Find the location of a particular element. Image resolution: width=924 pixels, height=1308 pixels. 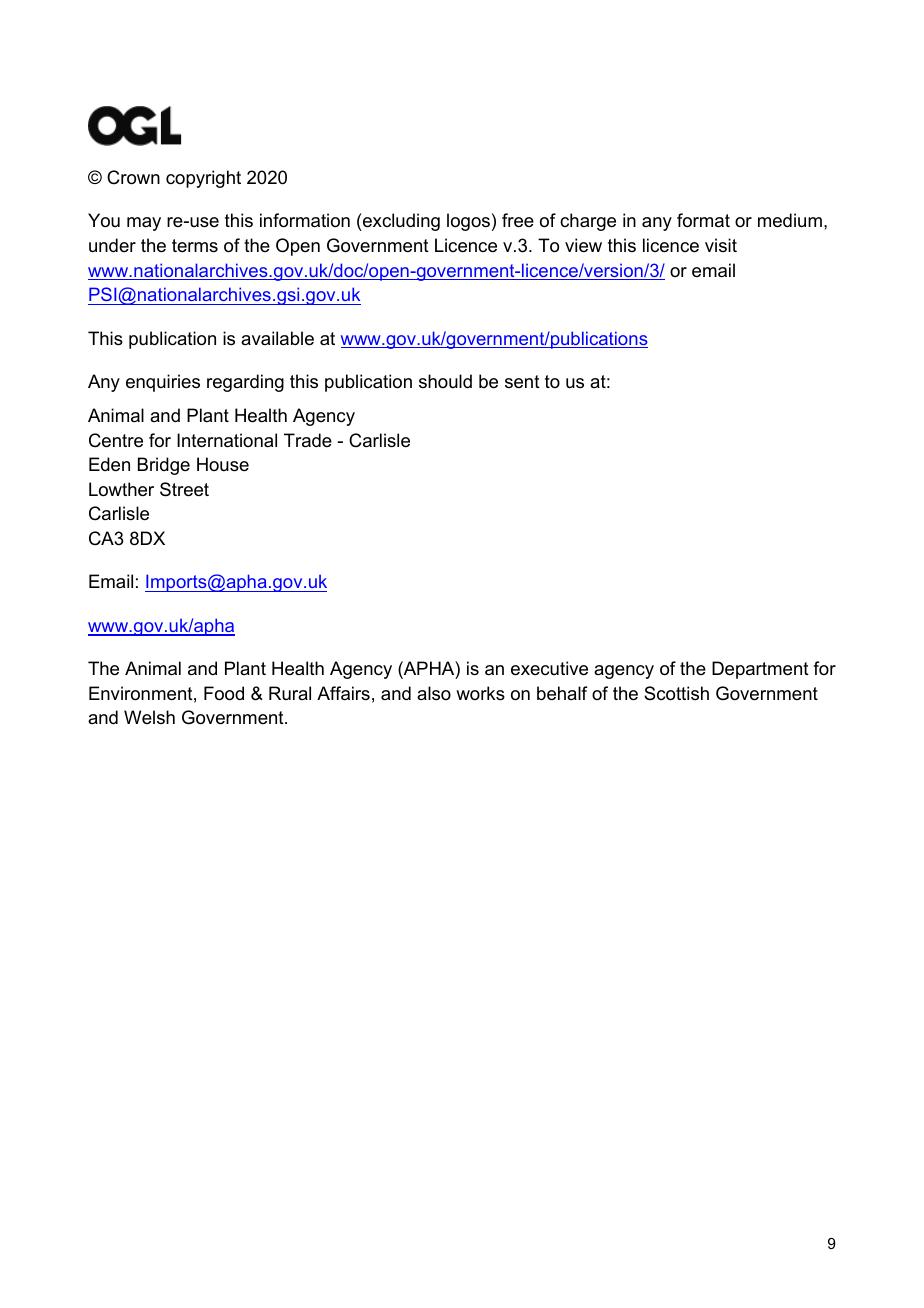

medium is located at coordinates (790, 220).
